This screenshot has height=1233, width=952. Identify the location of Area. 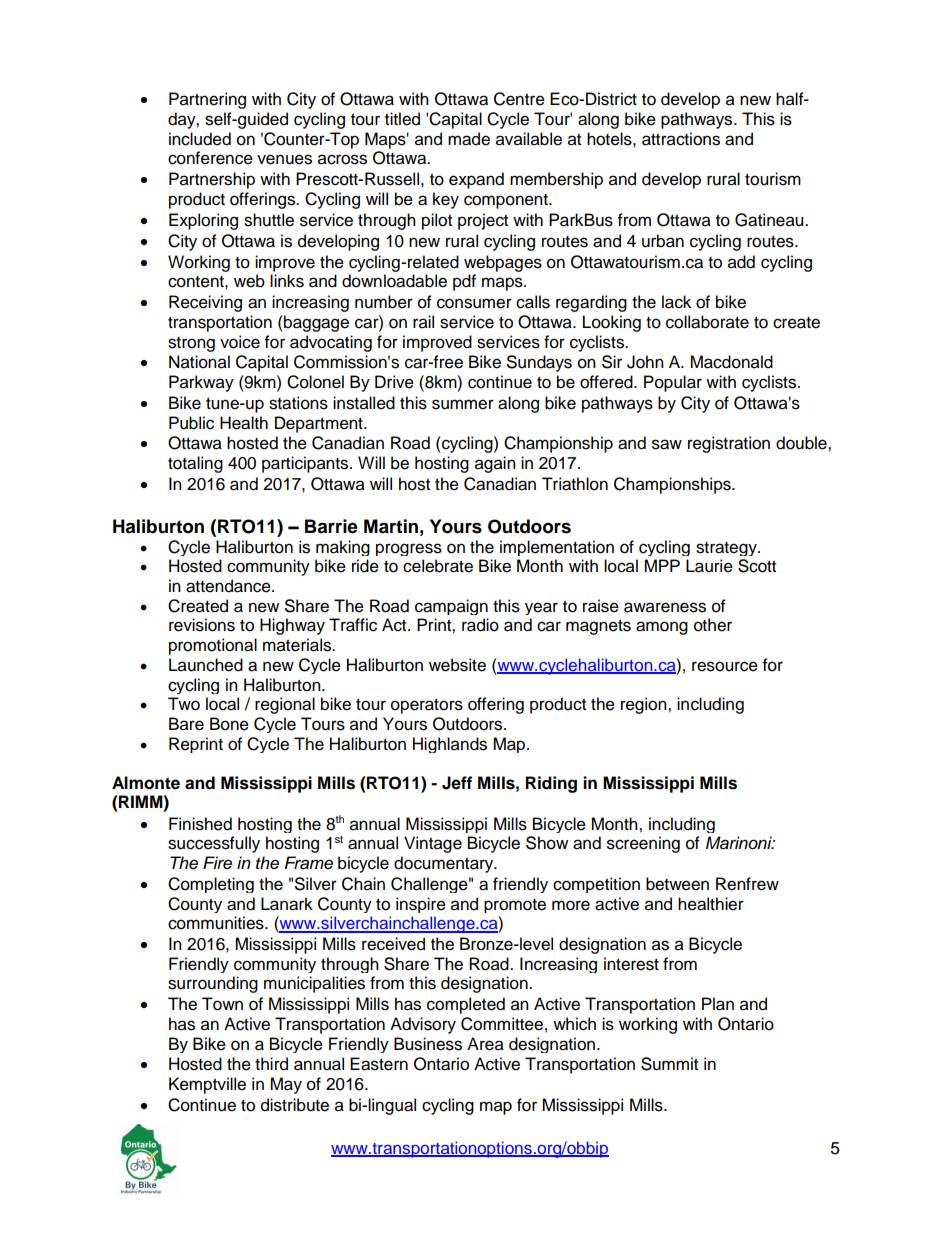
(485, 1044).
